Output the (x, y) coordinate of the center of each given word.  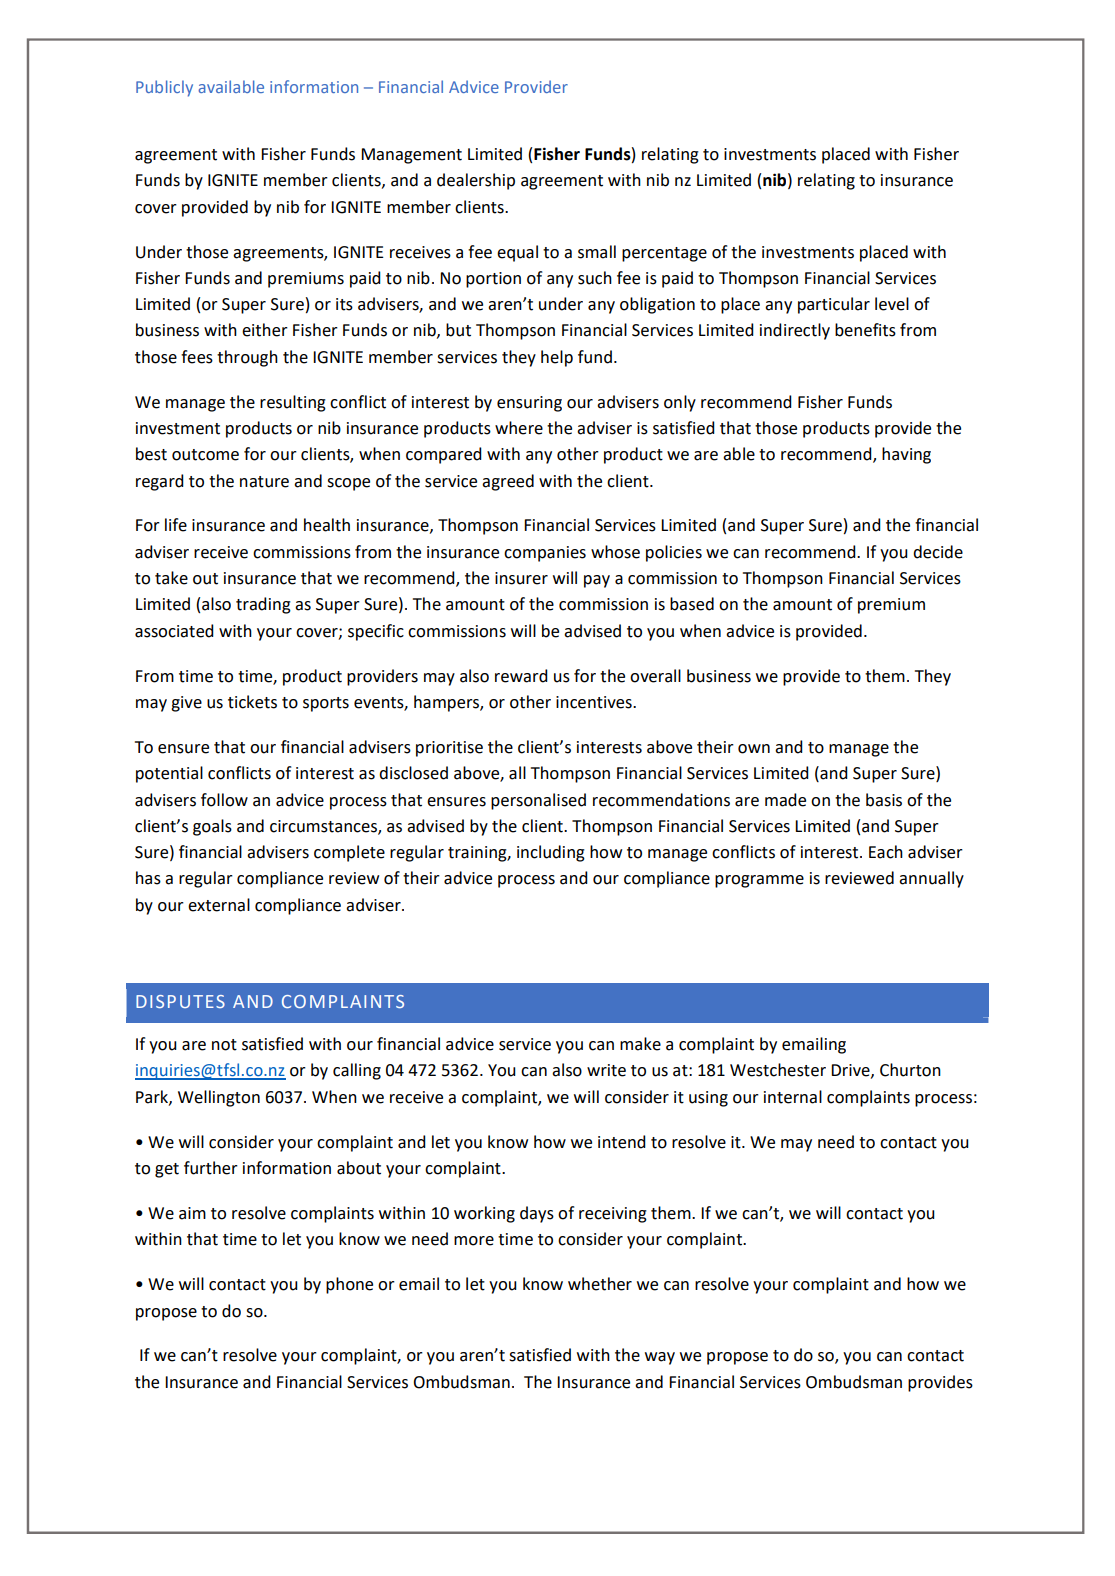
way (660, 1358)
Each (886, 852)
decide (938, 552)
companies (545, 554)
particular (834, 305)
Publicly (164, 88)
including (551, 853)
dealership (476, 181)
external (219, 905)
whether (600, 1284)
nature (264, 482)
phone (349, 1285)
